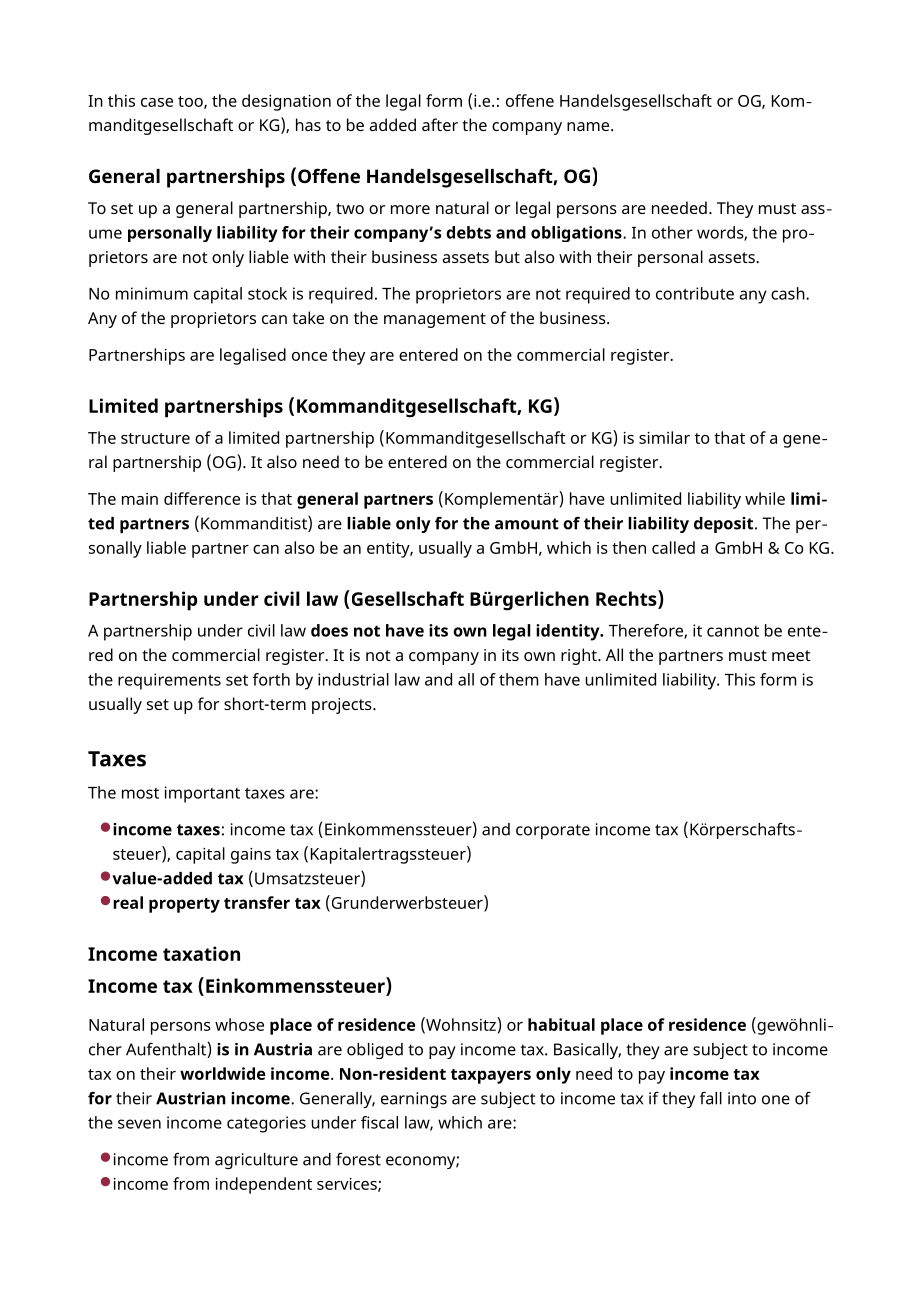 The height and width of the document is (1308, 924). Describe the element at coordinates (765, 498) in the document. I see `while` at that location.
